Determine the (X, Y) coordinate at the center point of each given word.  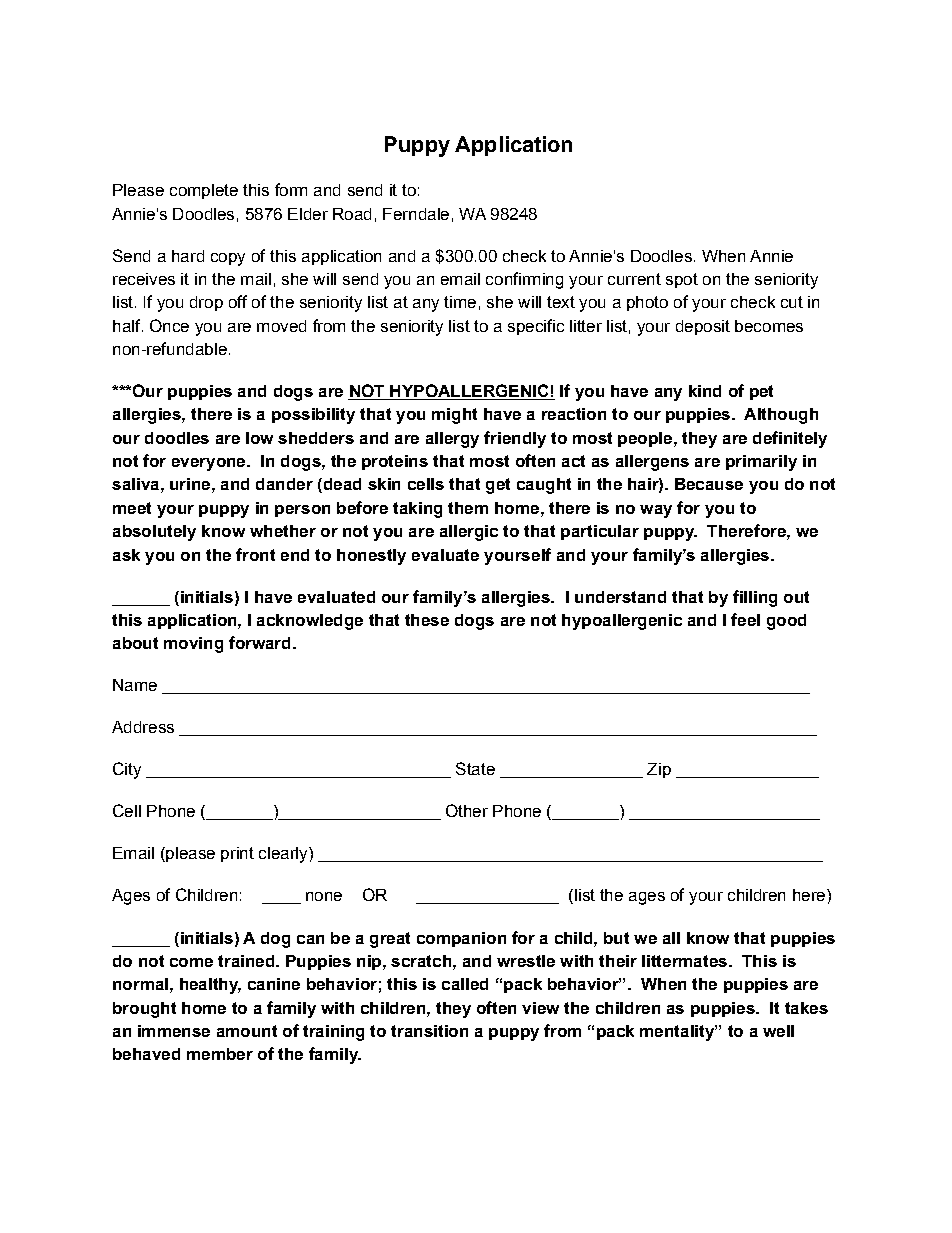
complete (204, 191)
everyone (210, 464)
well (778, 1031)
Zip (659, 770)
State (475, 768)
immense (174, 1031)
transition (429, 1031)
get (498, 486)
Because (709, 484)
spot (682, 280)
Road (352, 214)
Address (143, 727)
